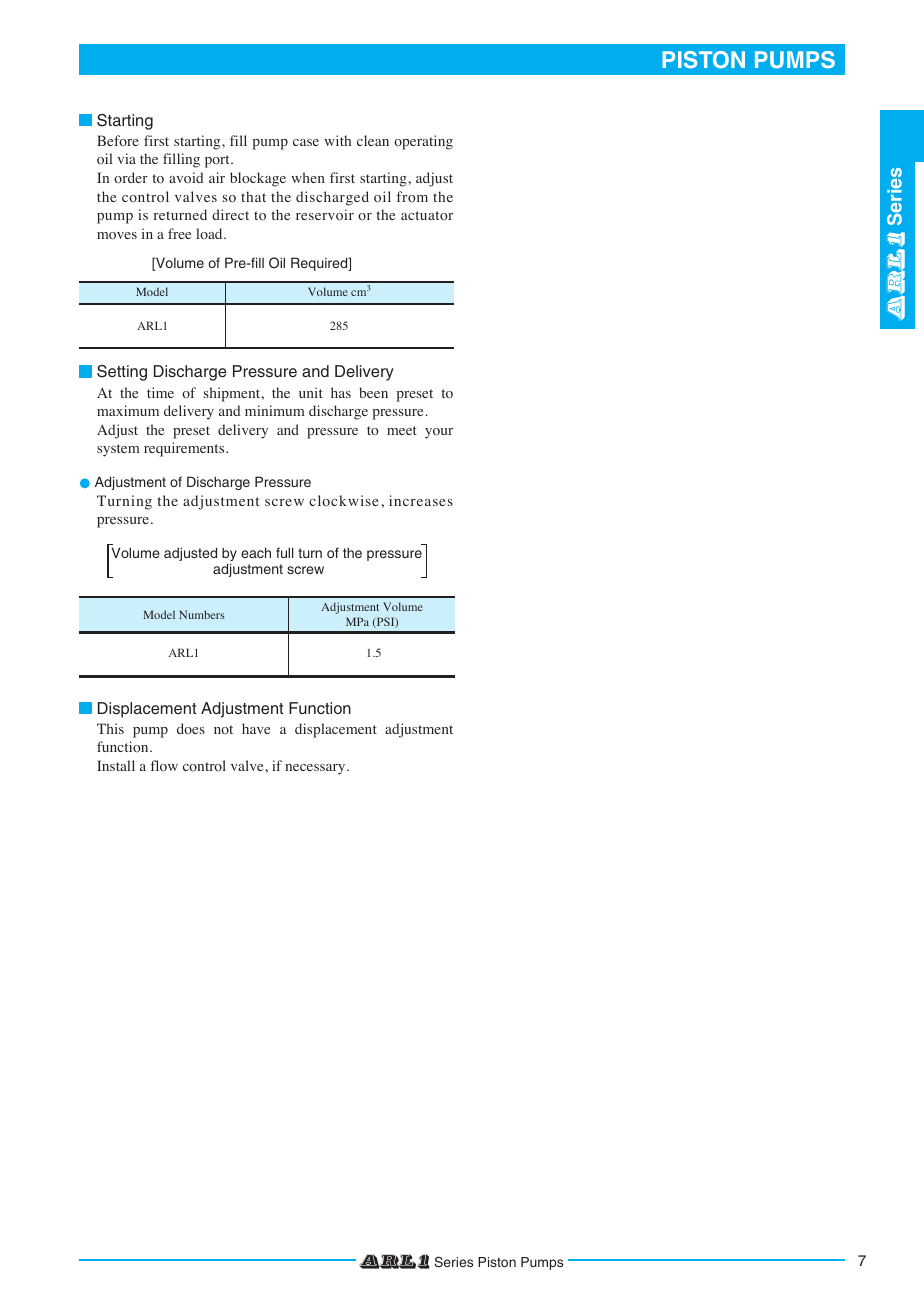  What do you see at coordinates (427, 215) in the image?
I see `actuator` at bounding box center [427, 215].
